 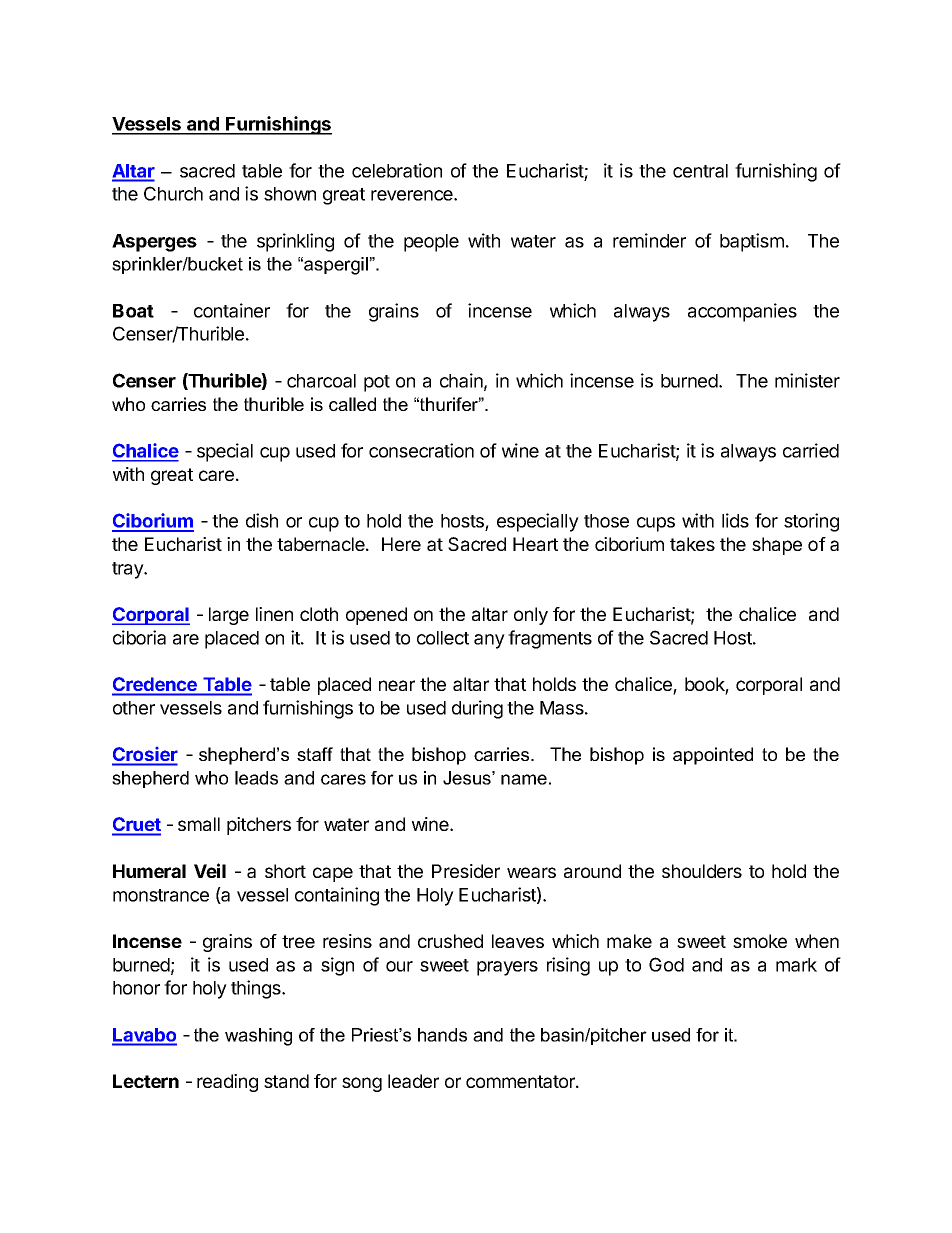 I want to click on central, so click(x=700, y=171).
